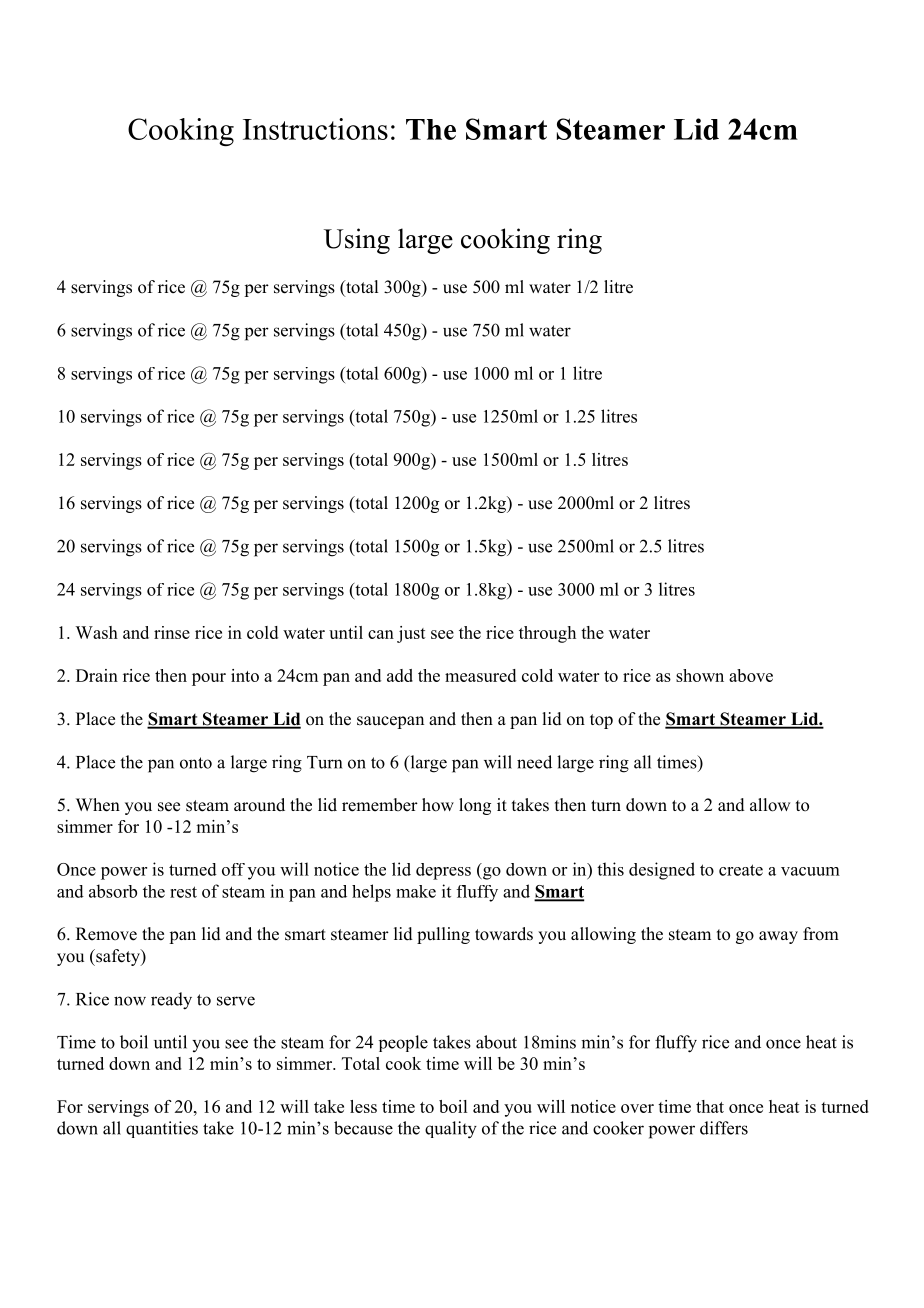 The height and width of the screenshot is (1308, 924). What do you see at coordinates (357, 241) in the screenshot?
I see `Using` at bounding box center [357, 241].
